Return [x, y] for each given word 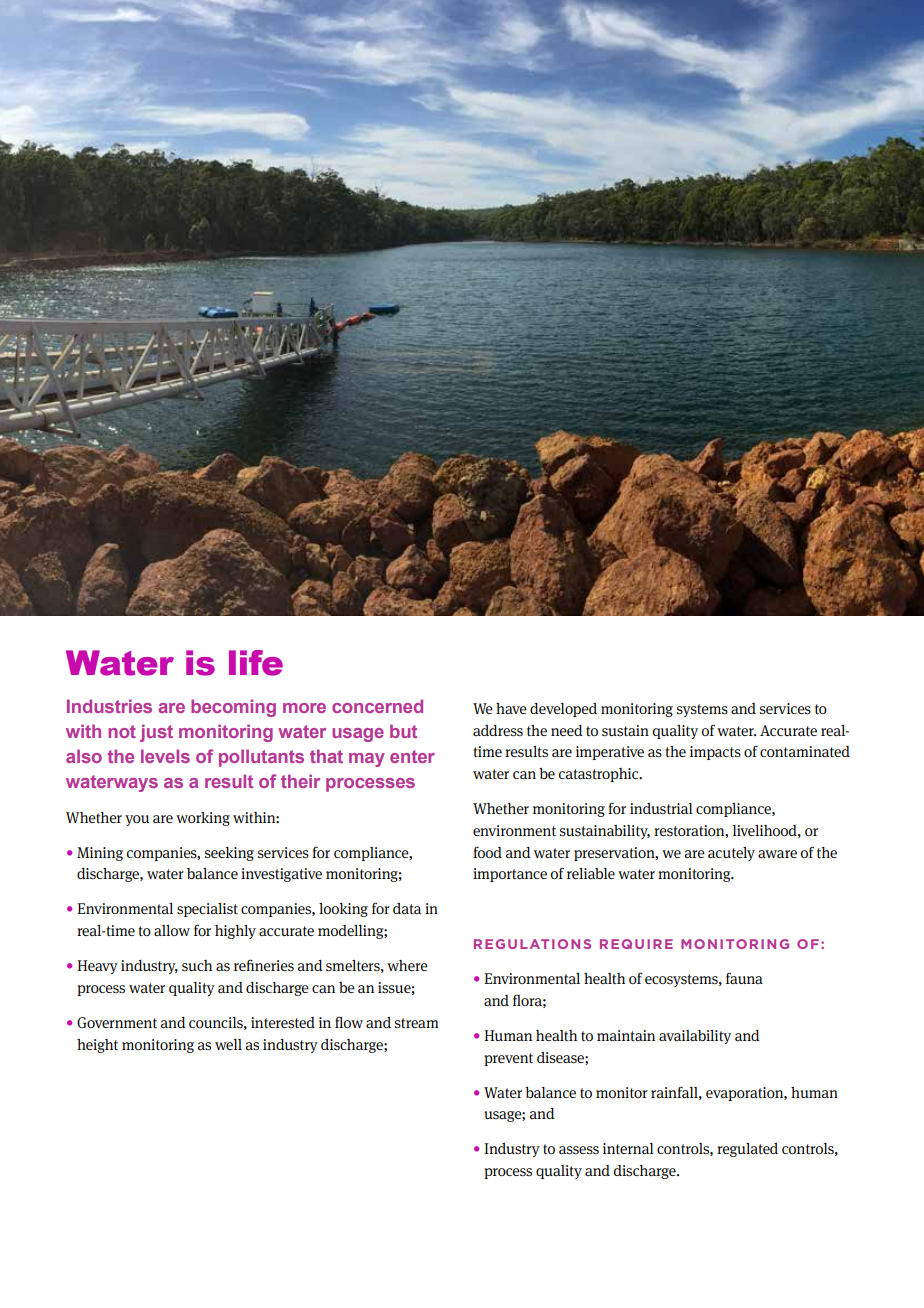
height [97, 1046]
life [256, 663]
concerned [377, 706]
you [137, 820]
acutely [731, 854]
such [197, 965]
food [487, 852]
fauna [744, 978]
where [407, 965]
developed [563, 710]
